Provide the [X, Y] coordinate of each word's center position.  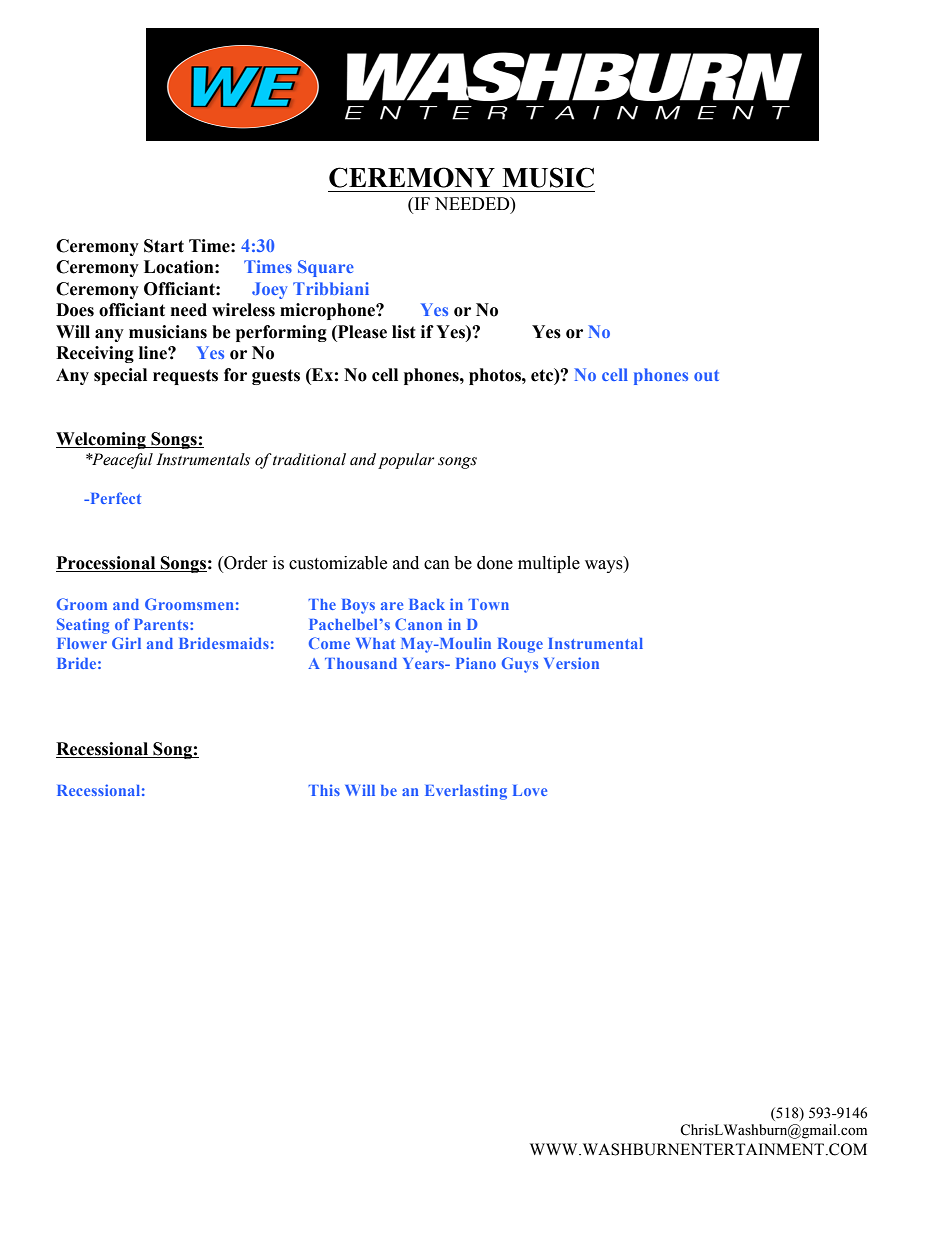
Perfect [114, 498]
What [375, 643]
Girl [126, 643]
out [706, 375]
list [404, 332]
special [120, 376]
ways [605, 566]
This [324, 790]
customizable [338, 563]
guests [276, 377]
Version [571, 663]
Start [164, 246]
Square [326, 268]
